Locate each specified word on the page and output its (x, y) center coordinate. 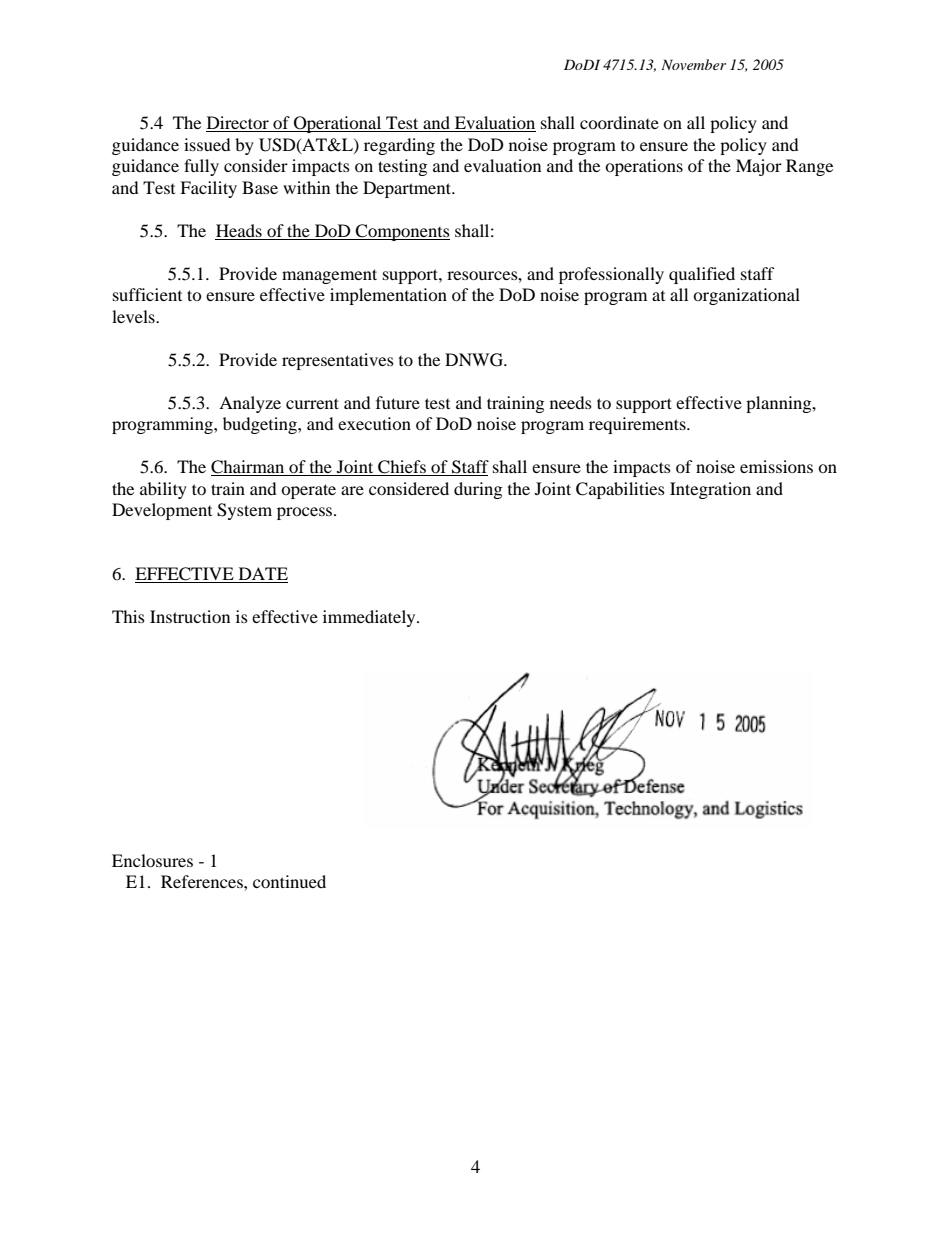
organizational (746, 296)
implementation (388, 296)
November (693, 64)
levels (134, 316)
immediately (370, 618)
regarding (399, 146)
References (203, 881)
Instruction (190, 616)
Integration (710, 490)
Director (238, 124)
